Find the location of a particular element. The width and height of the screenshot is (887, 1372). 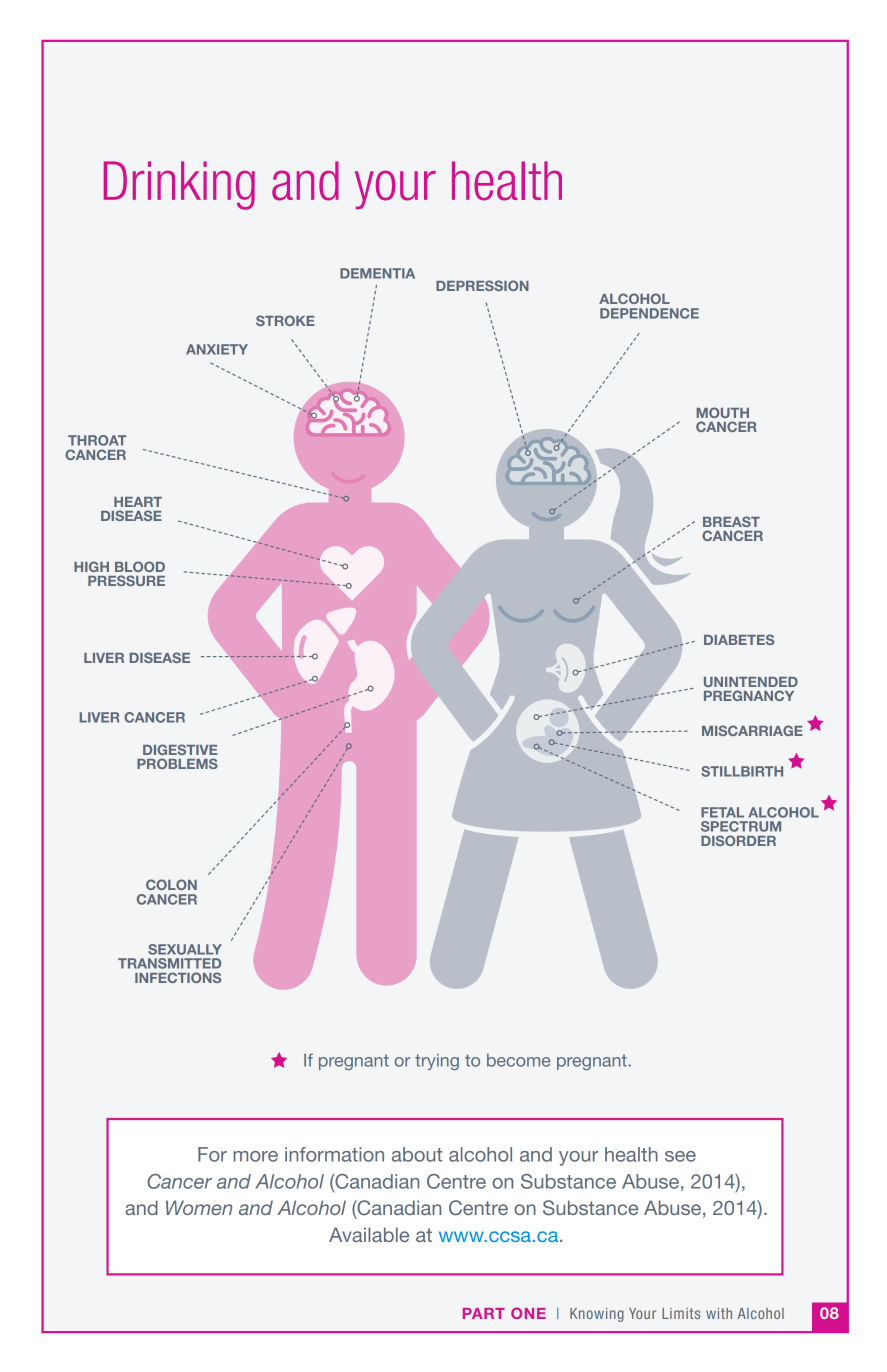

Women is located at coordinates (199, 1207).
